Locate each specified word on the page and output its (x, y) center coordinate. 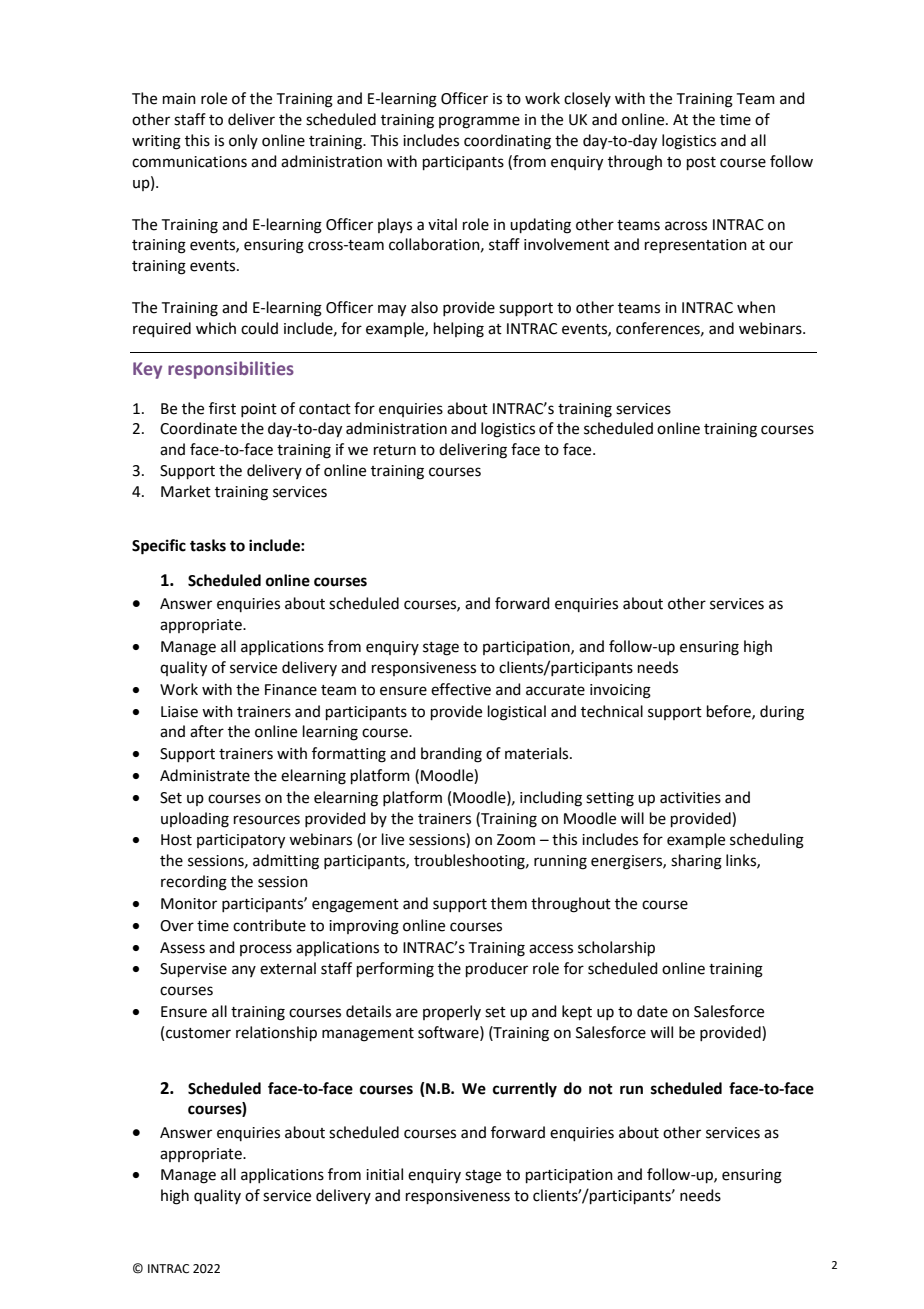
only (243, 141)
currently (525, 1090)
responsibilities (231, 370)
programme (479, 122)
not (601, 1089)
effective (461, 689)
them (509, 903)
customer (198, 1033)
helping (459, 330)
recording (194, 883)
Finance (291, 690)
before (730, 712)
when (756, 307)
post (701, 163)
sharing (696, 862)
